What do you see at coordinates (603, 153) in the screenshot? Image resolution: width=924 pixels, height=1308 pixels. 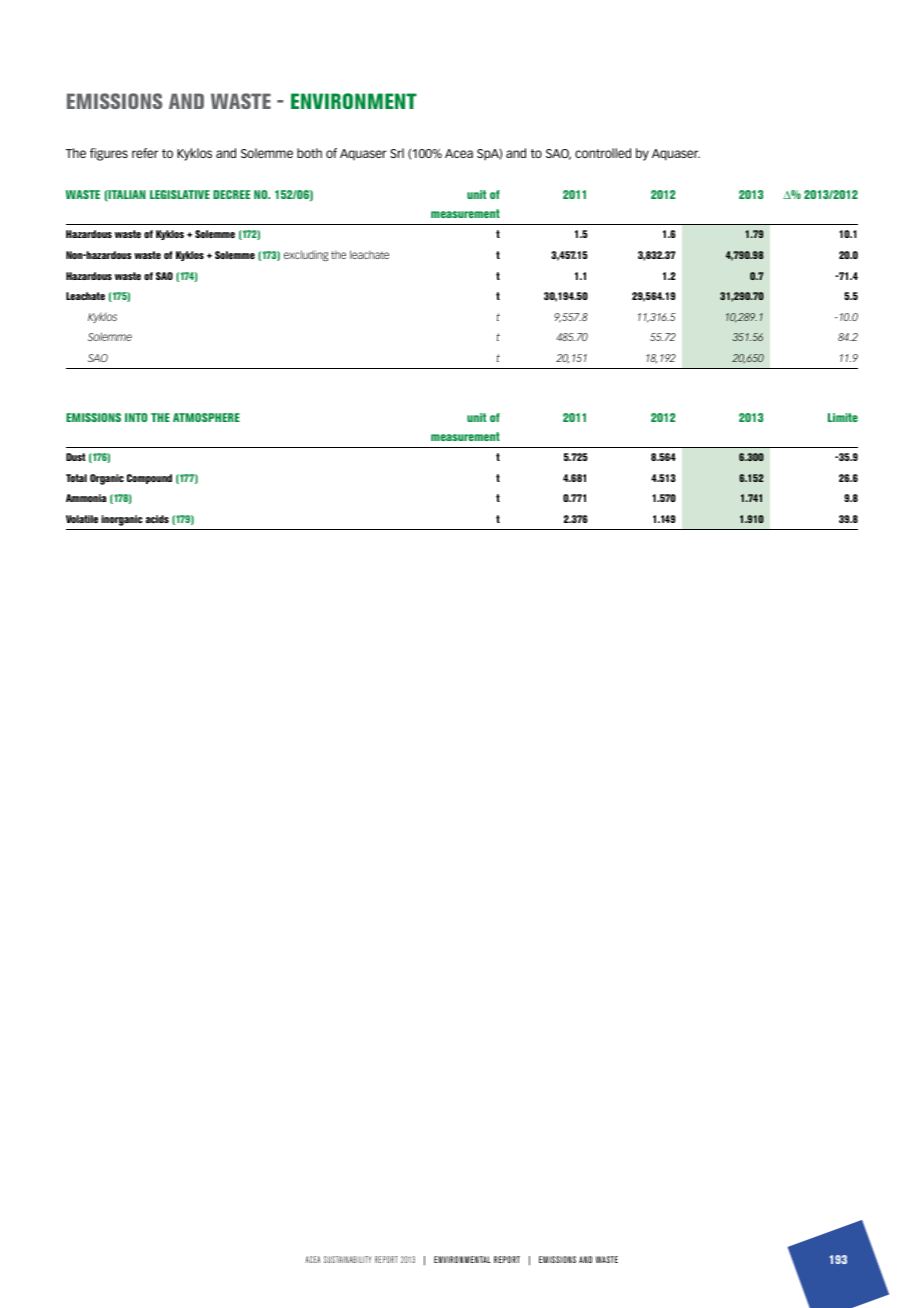 I see `controlled` at bounding box center [603, 153].
